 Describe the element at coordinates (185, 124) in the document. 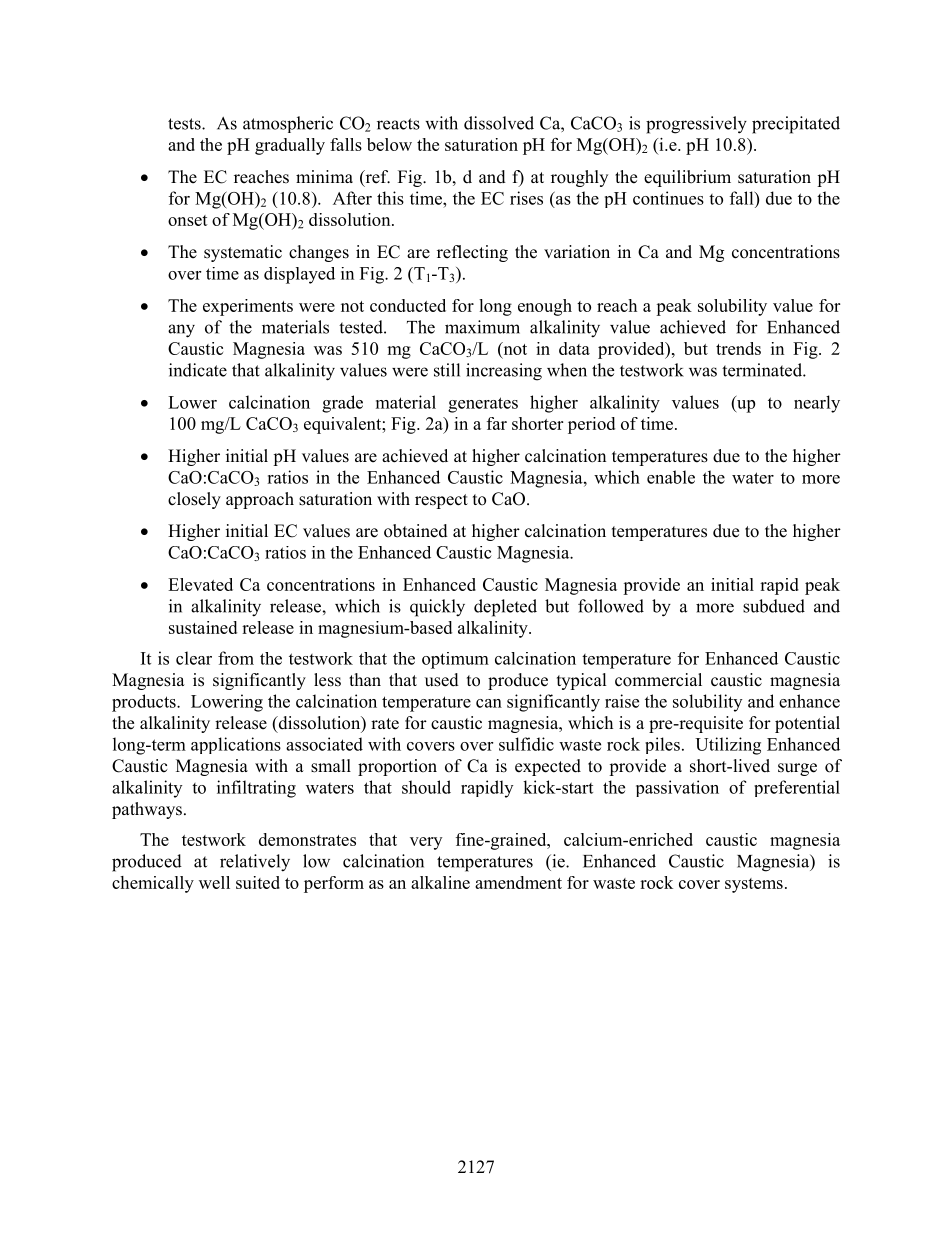

I see `tests` at that location.
